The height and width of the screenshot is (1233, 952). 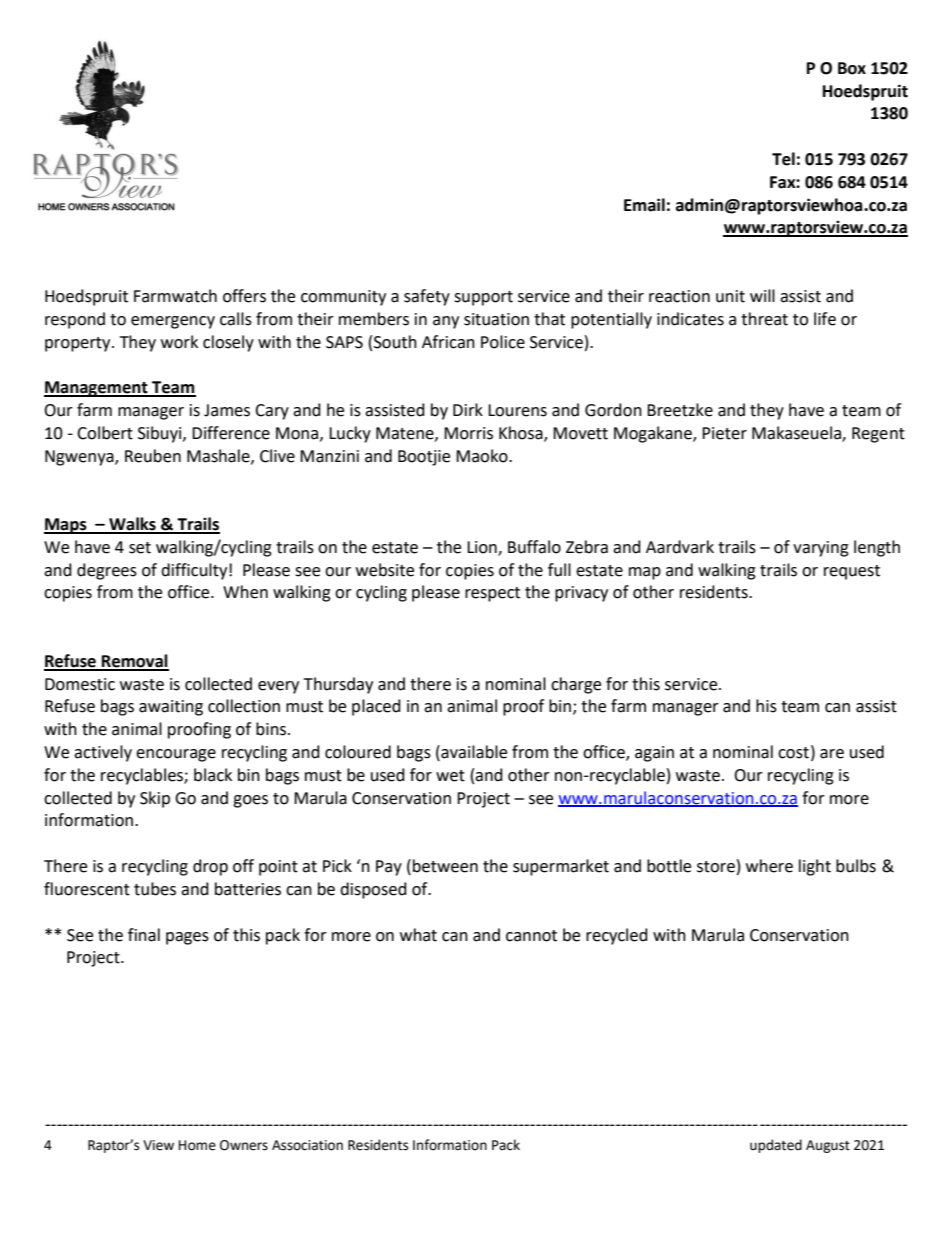 I want to click on Association, so click(x=307, y=1145).
